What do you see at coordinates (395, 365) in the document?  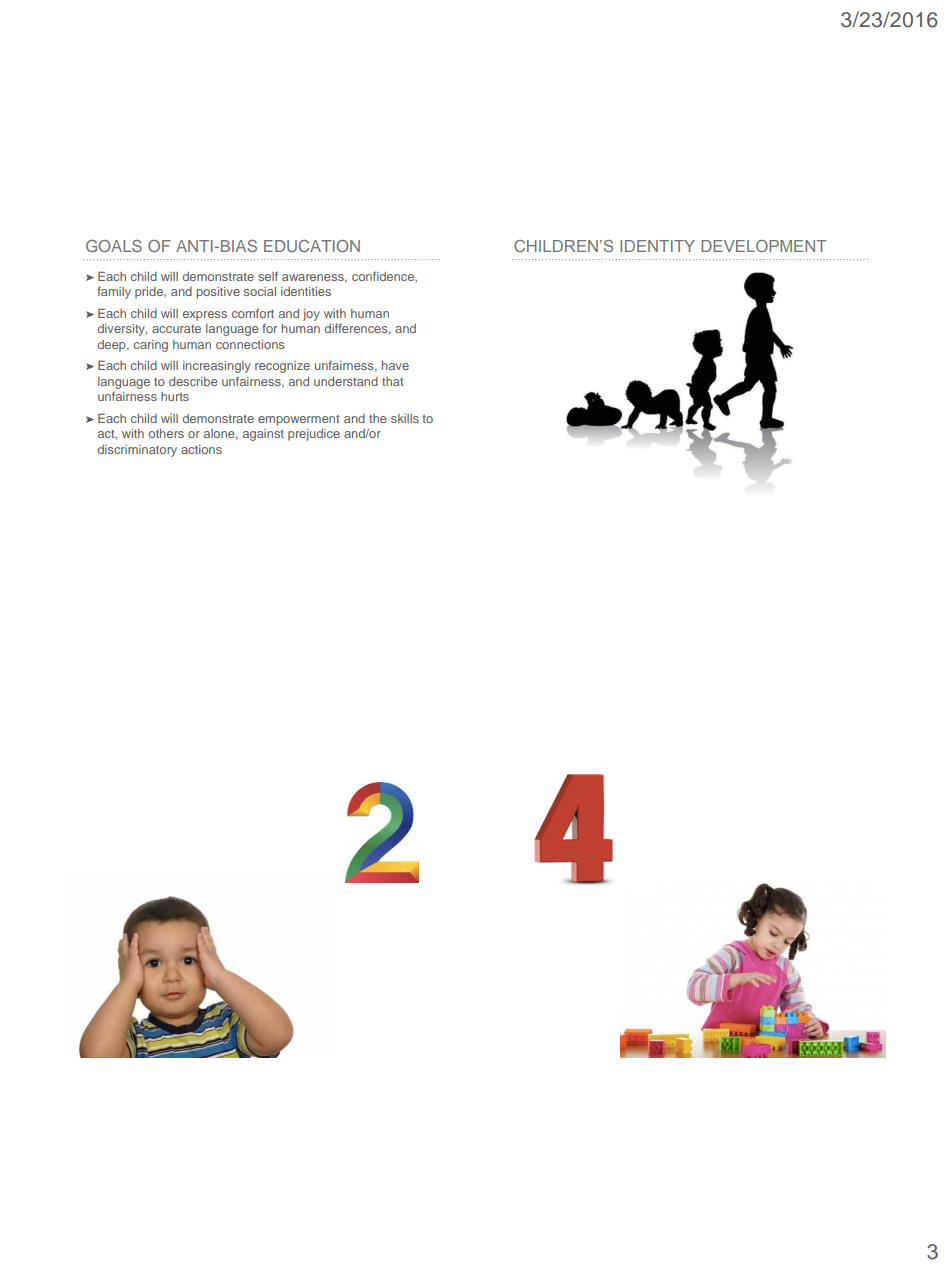 I see `have` at bounding box center [395, 365].
